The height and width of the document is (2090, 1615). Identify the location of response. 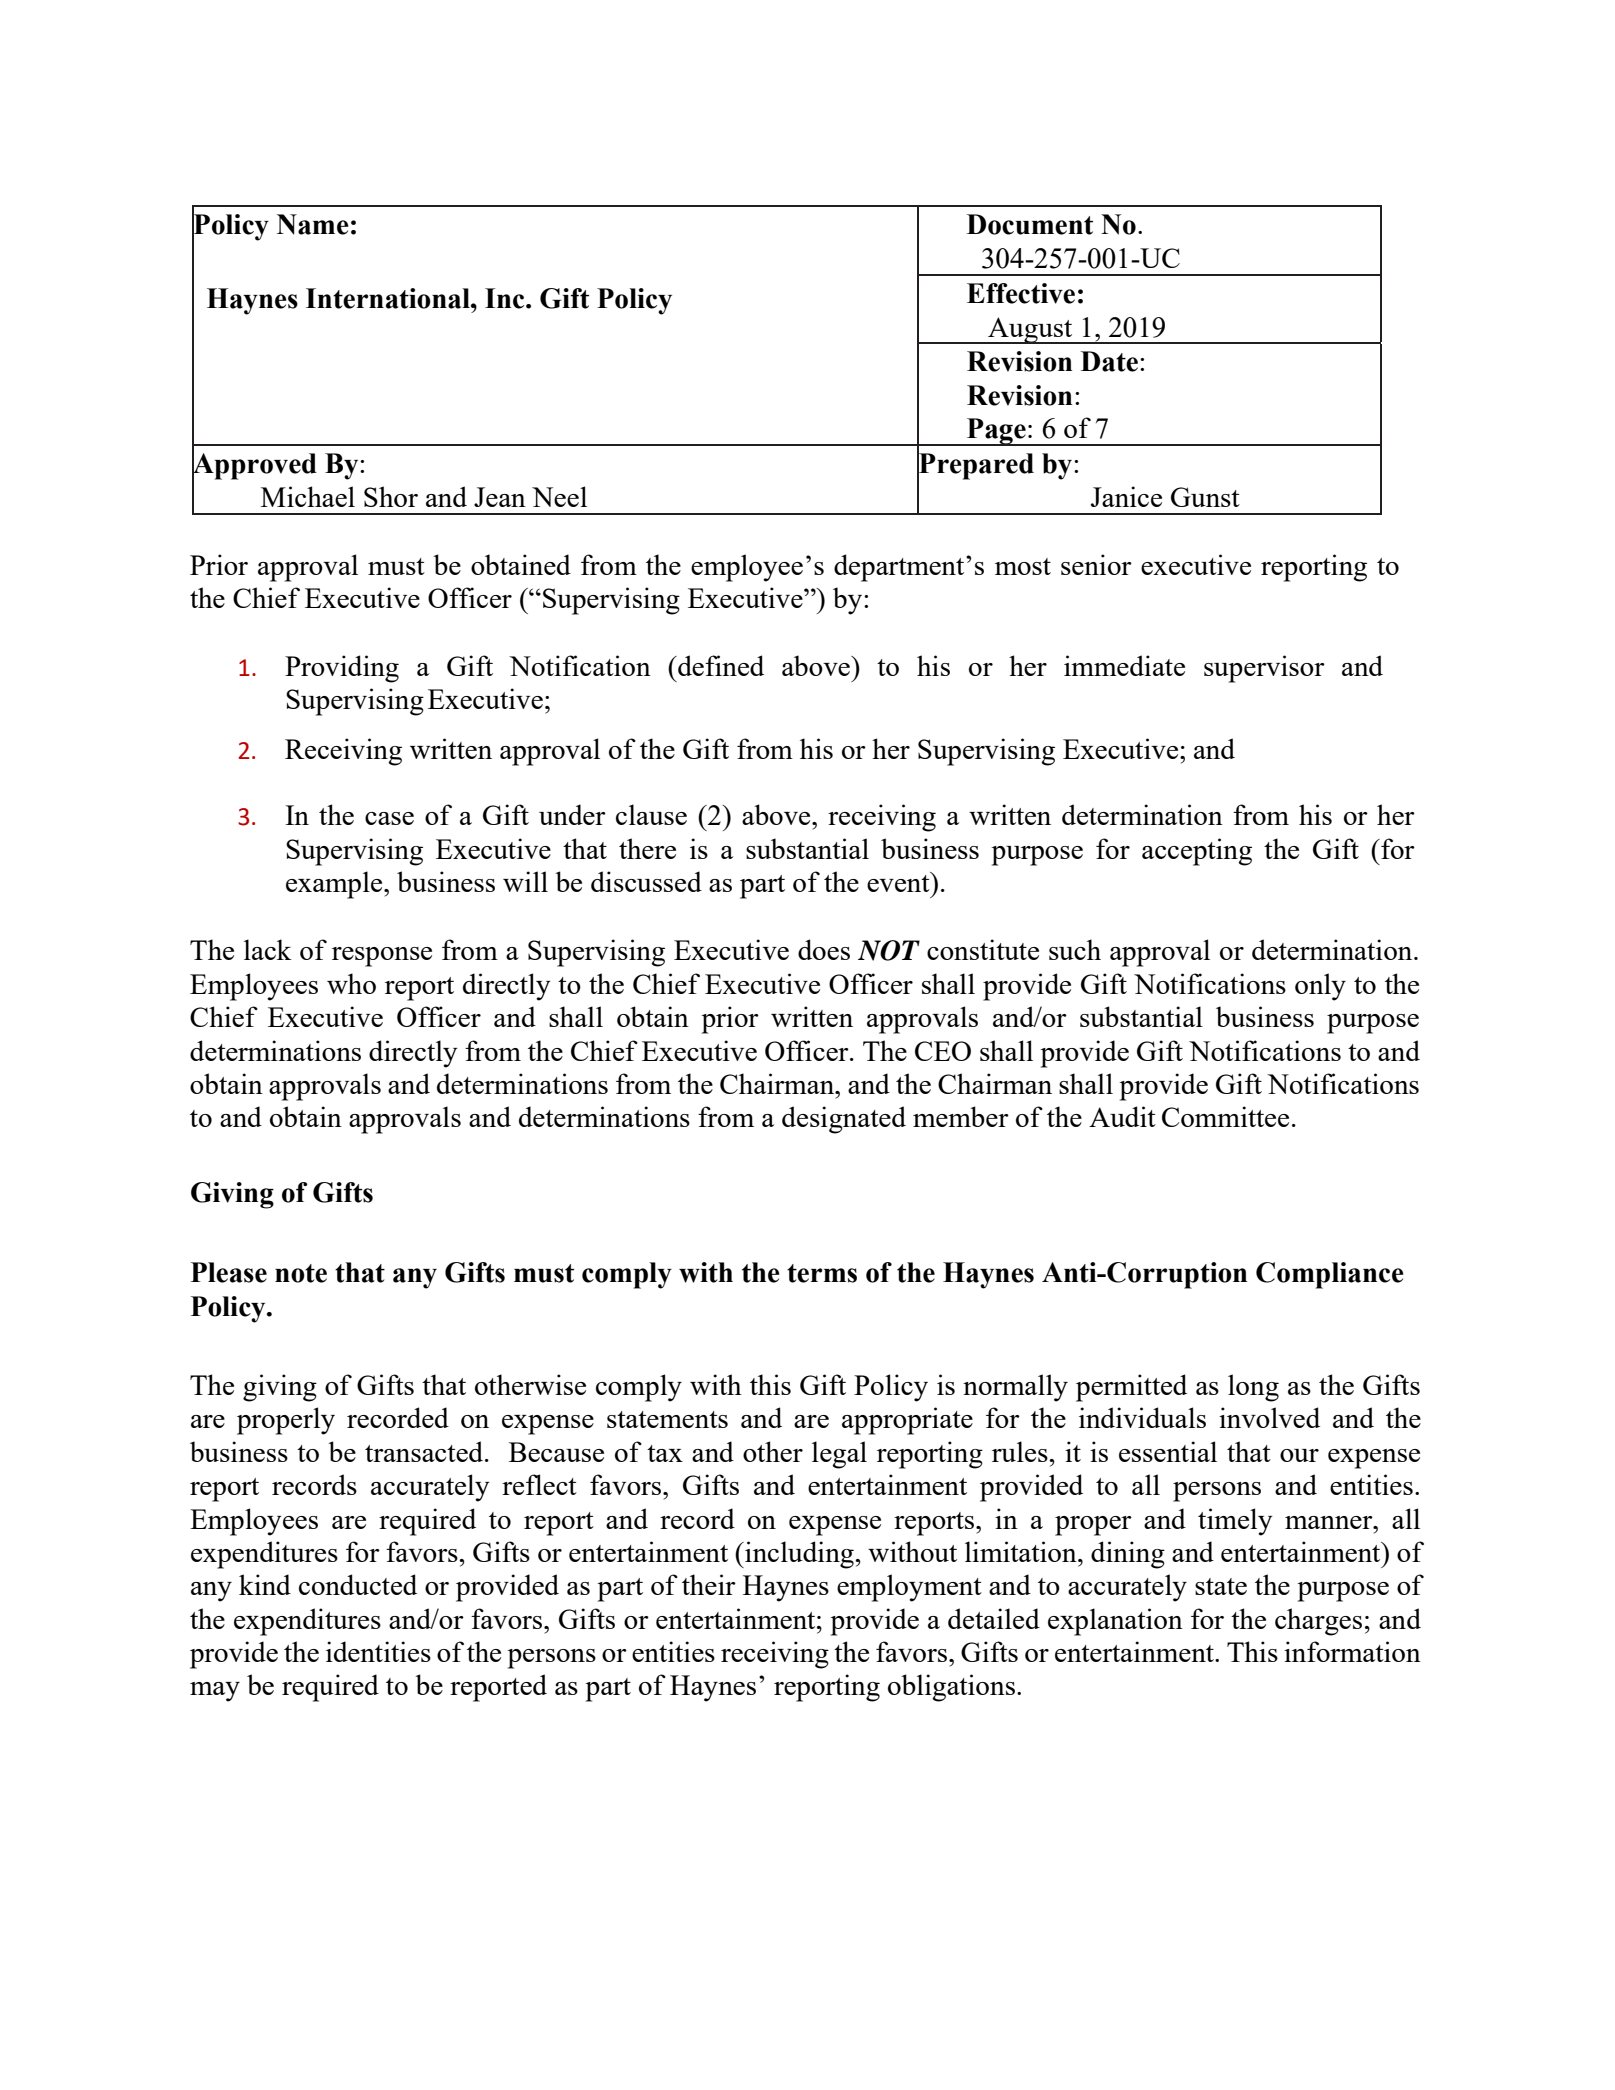
(382, 957).
